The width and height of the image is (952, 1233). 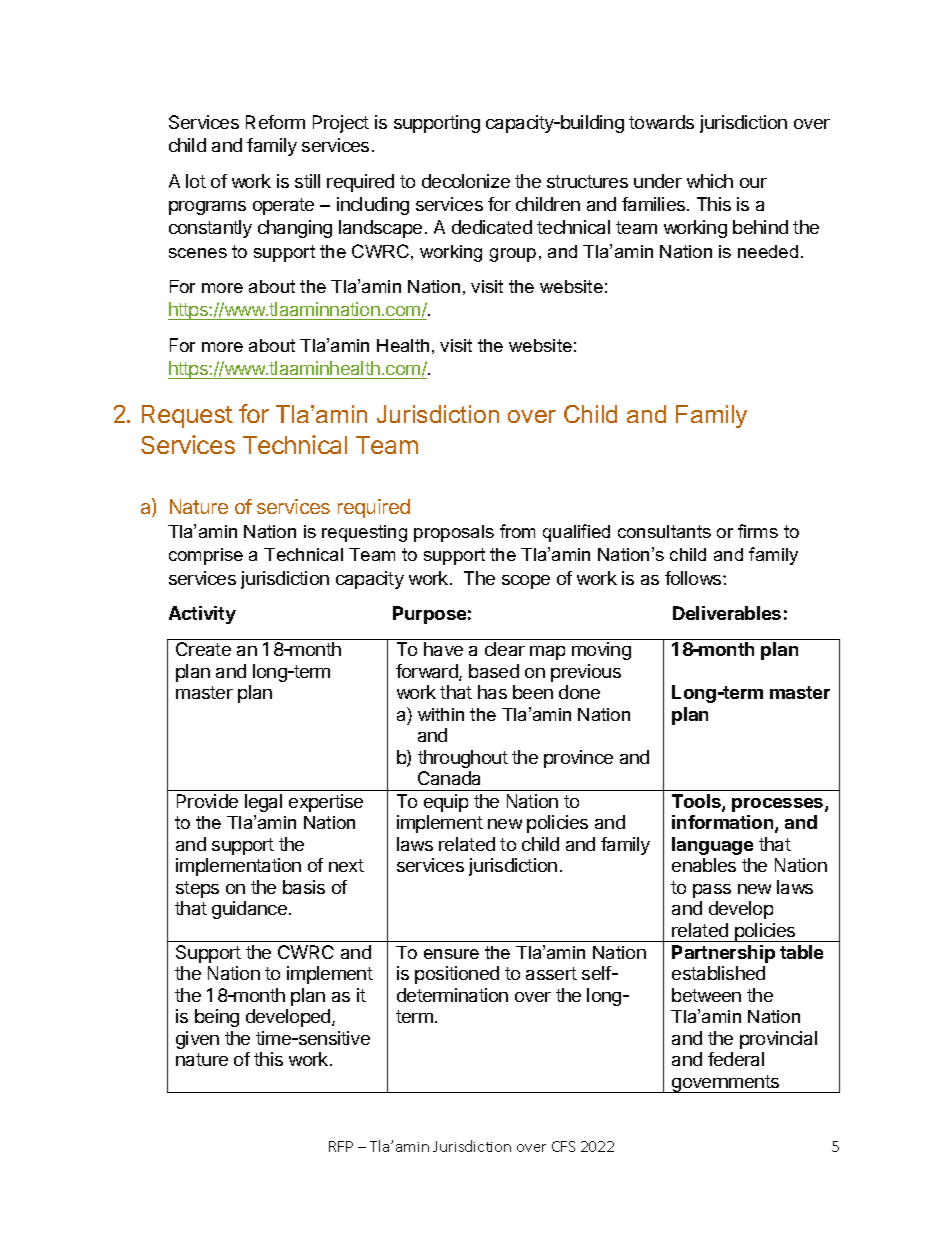 What do you see at coordinates (326, 803) in the image?
I see `expertise` at bounding box center [326, 803].
